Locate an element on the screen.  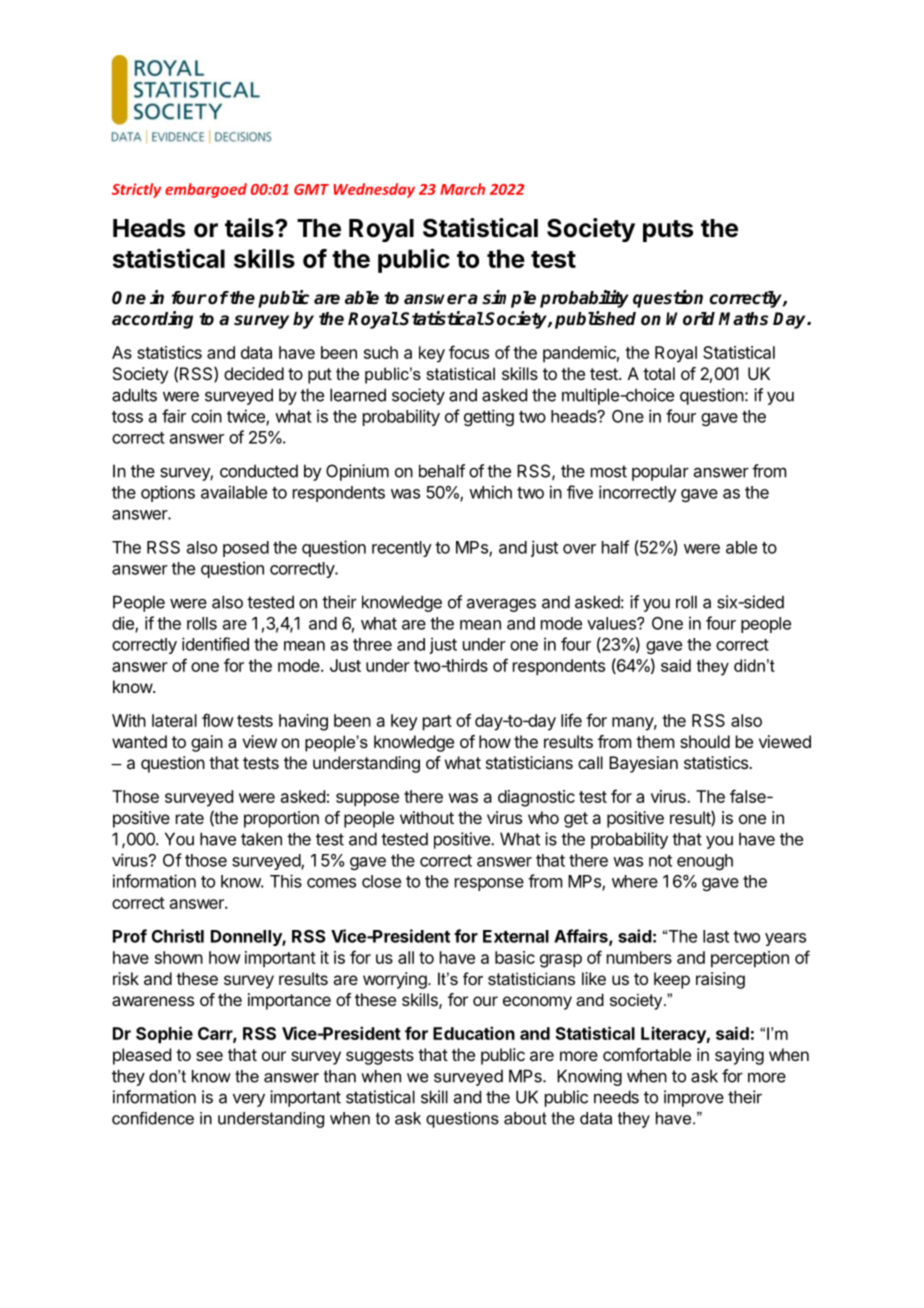
puts is located at coordinates (668, 231).
